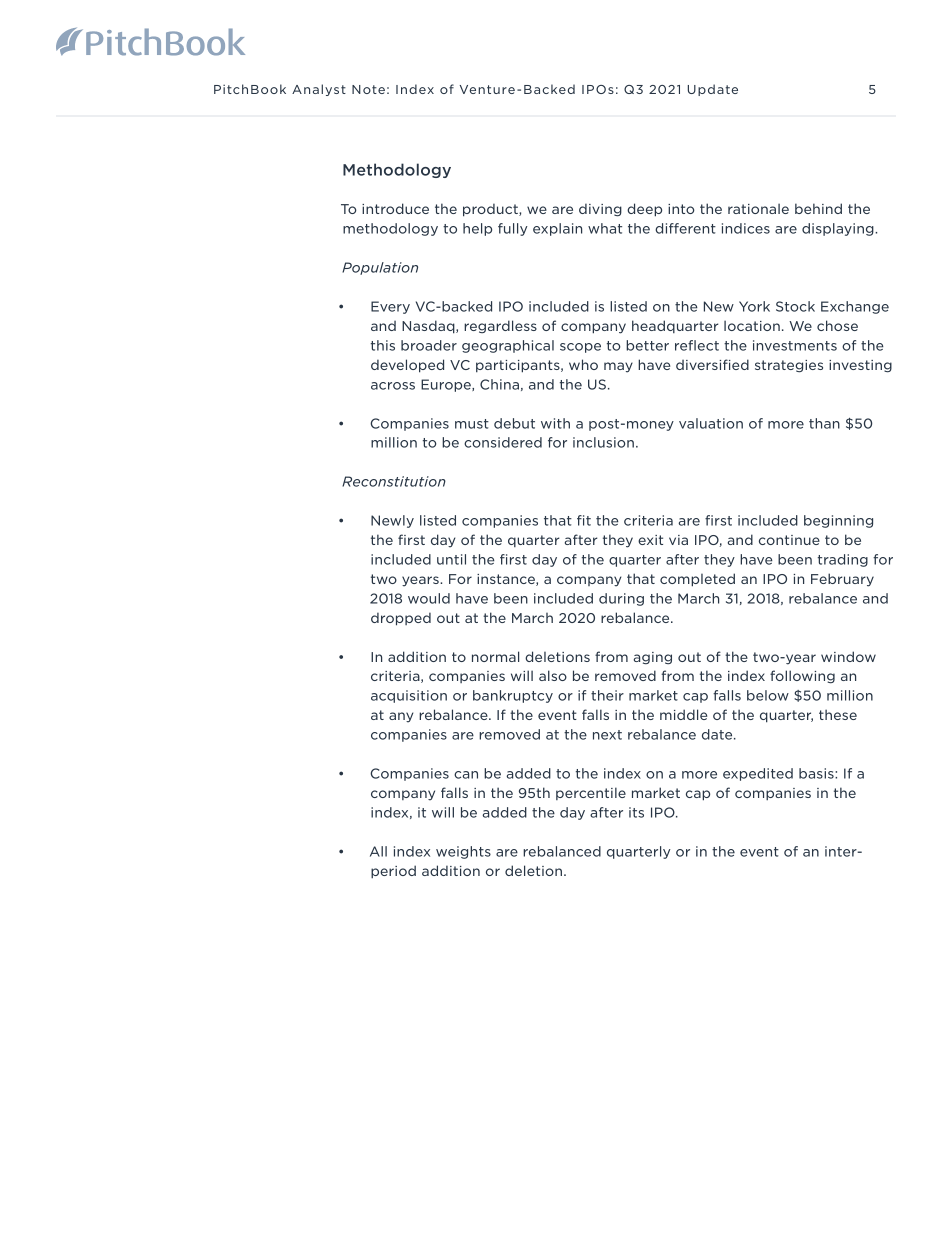 This screenshot has width=952, height=1233. Describe the element at coordinates (409, 696) in the screenshot. I see `acquisition` at that location.
